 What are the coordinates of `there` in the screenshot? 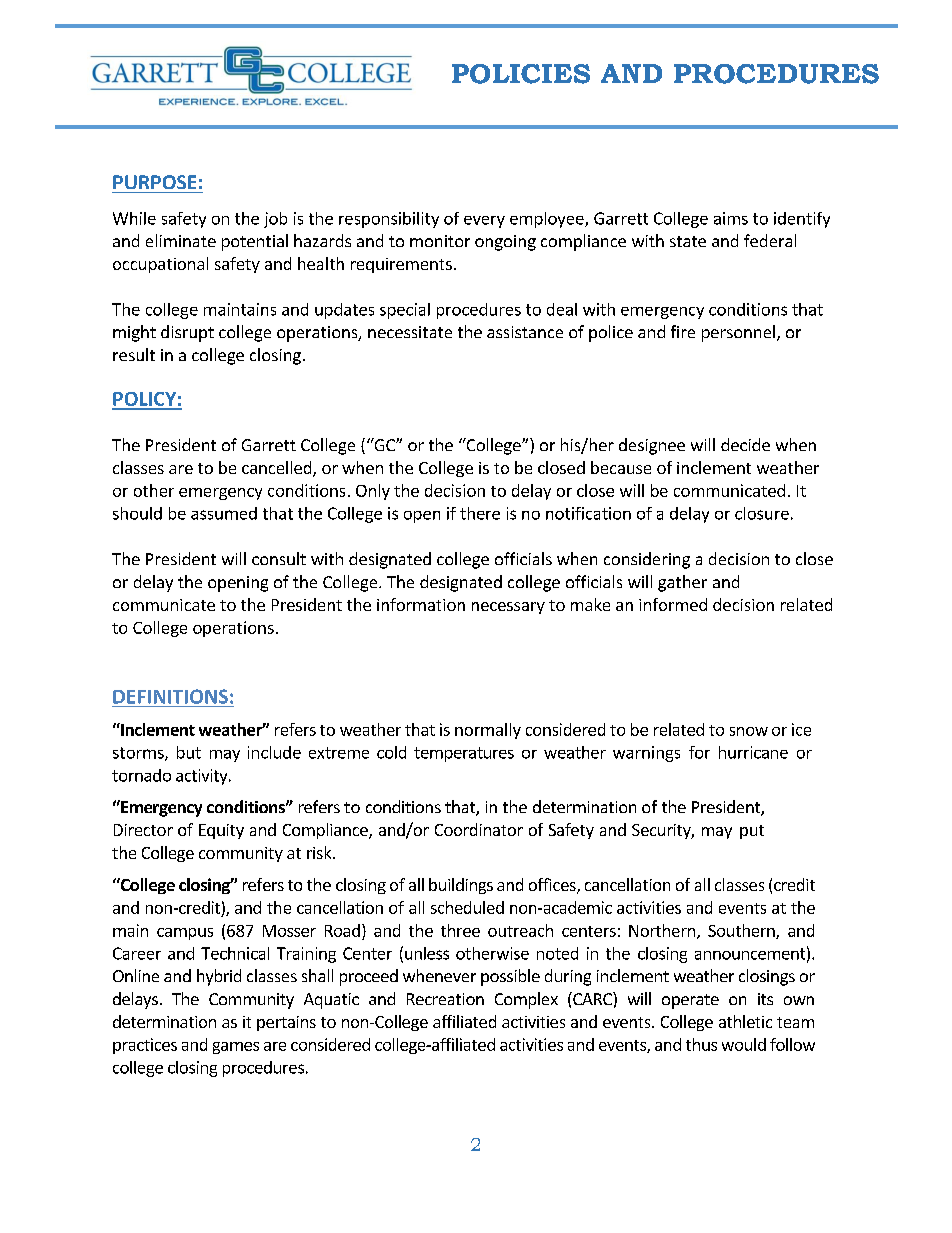 It's located at (480, 513).
